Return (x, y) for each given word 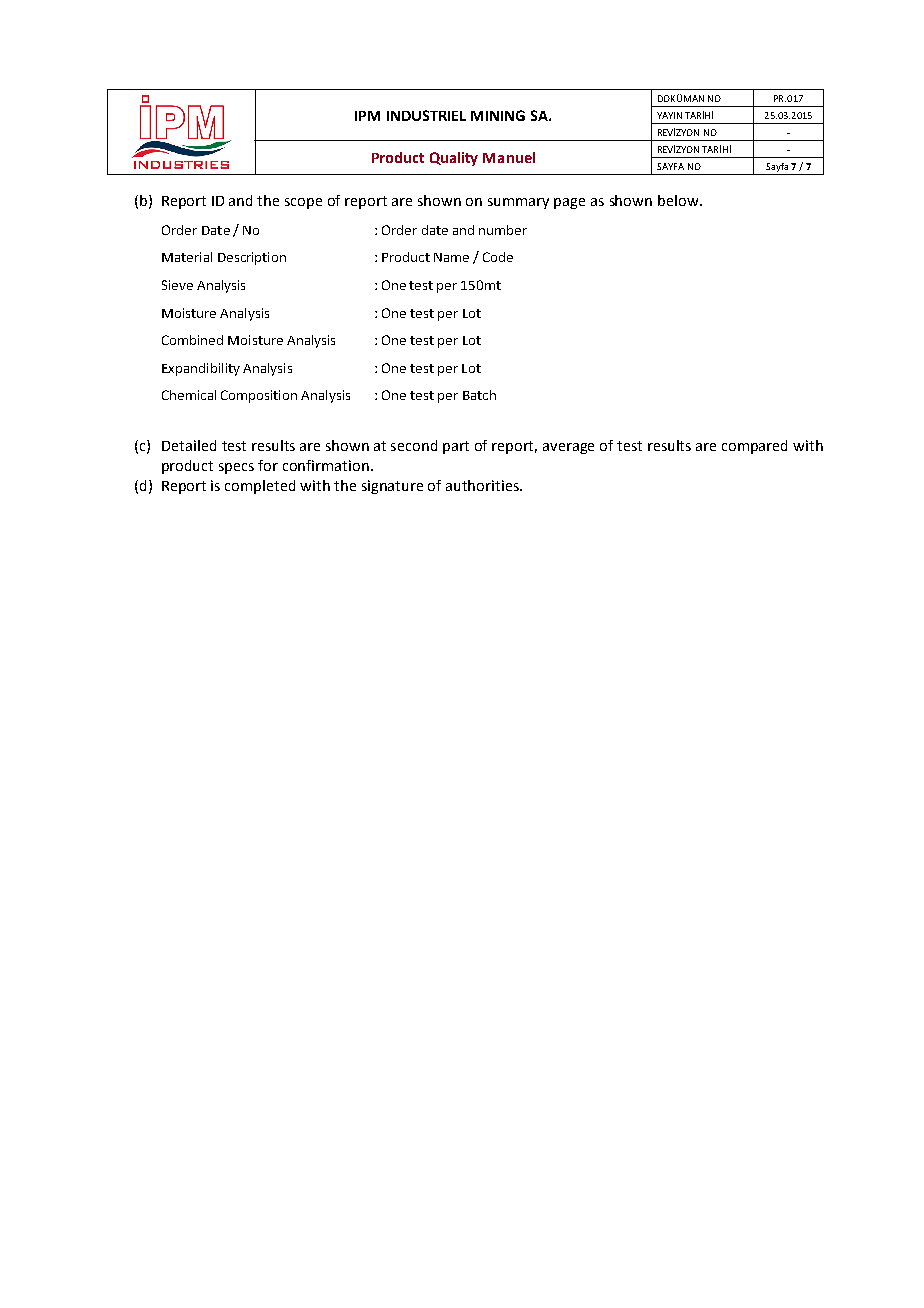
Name (451, 257)
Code (498, 257)
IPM (367, 116)
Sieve (177, 285)
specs (236, 468)
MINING (498, 115)
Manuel (509, 157)
